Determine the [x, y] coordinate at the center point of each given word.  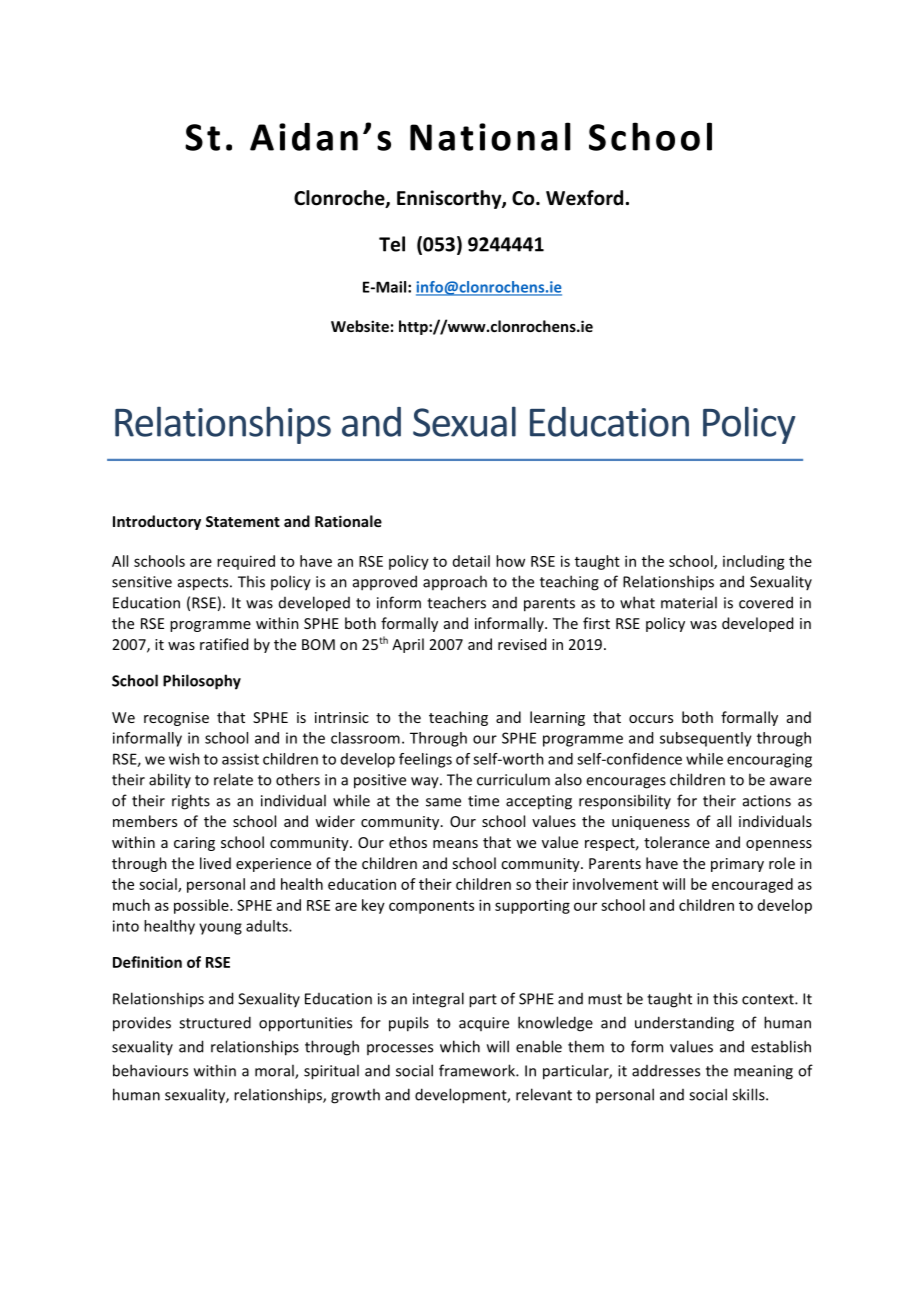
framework [478, 1070]
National [490, 136]
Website [360, 326]
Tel [392, 244]
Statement [243, 521]
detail [471, 561]
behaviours [150, 1070]
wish [184, 759]
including [754, 562]
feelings [425, 760]
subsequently [706, 739]
